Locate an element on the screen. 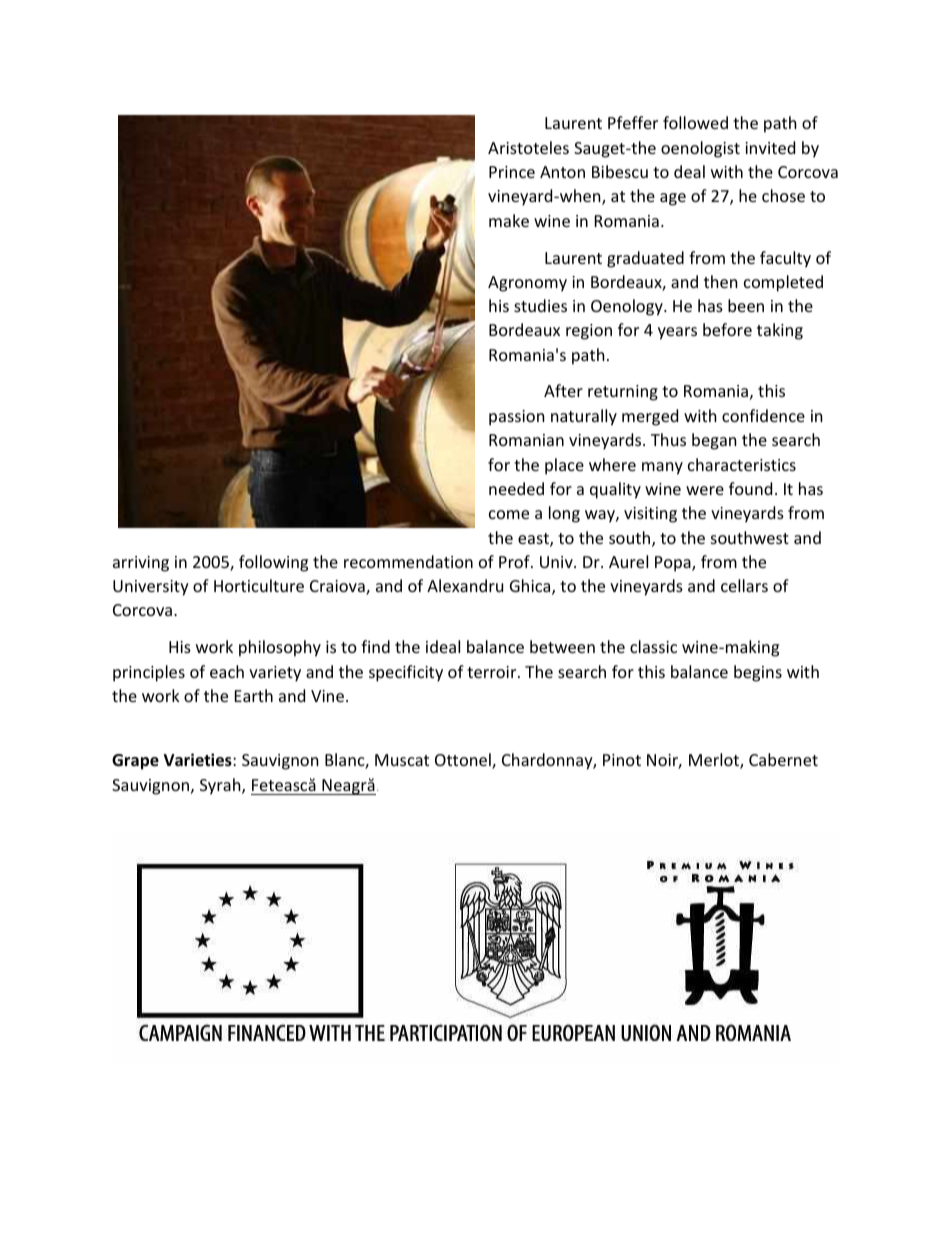 This screenshot has height=1233, width=952. studies is located at coordinates (540, 305).
